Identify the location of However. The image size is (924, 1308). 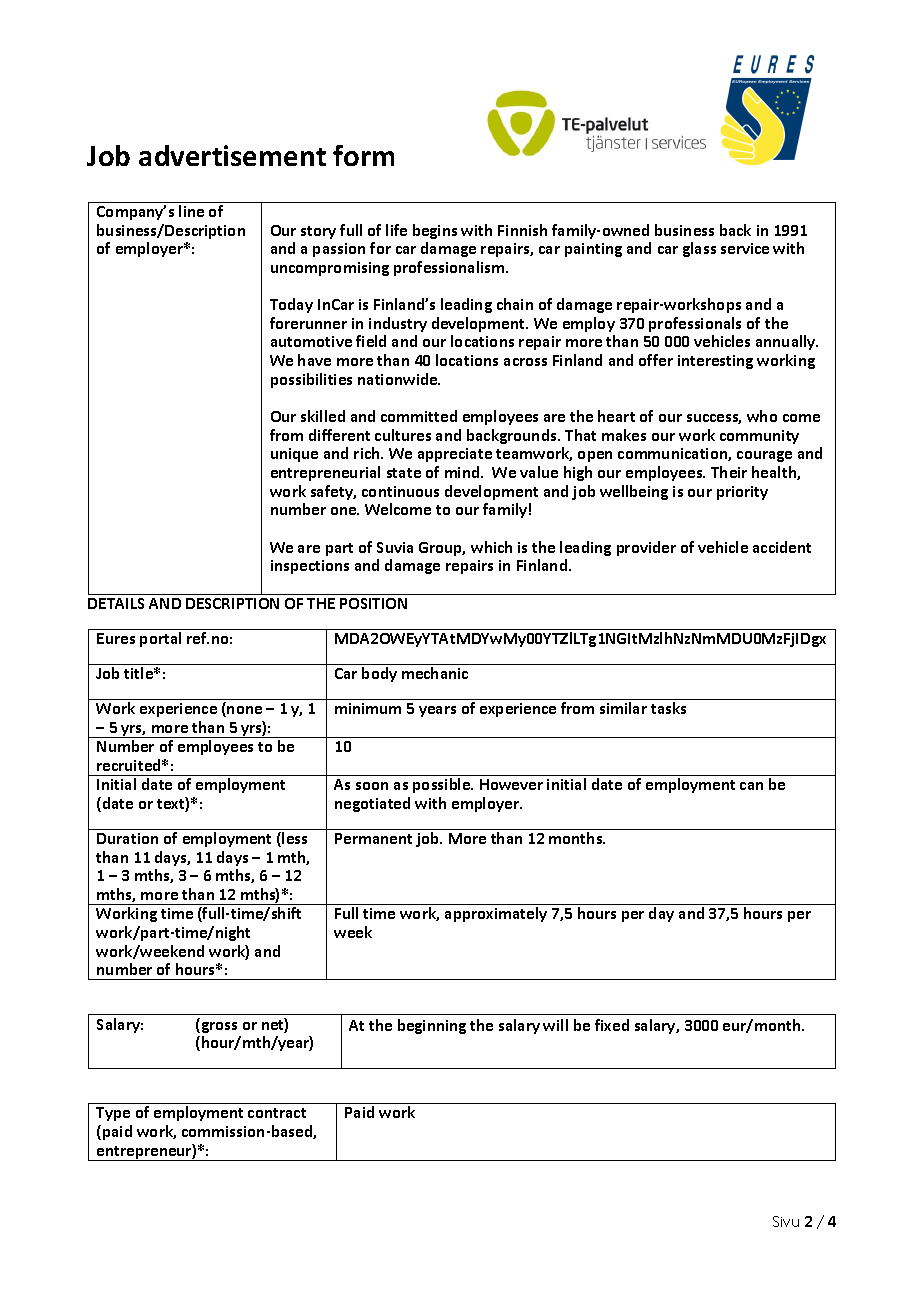
(511, 784).
